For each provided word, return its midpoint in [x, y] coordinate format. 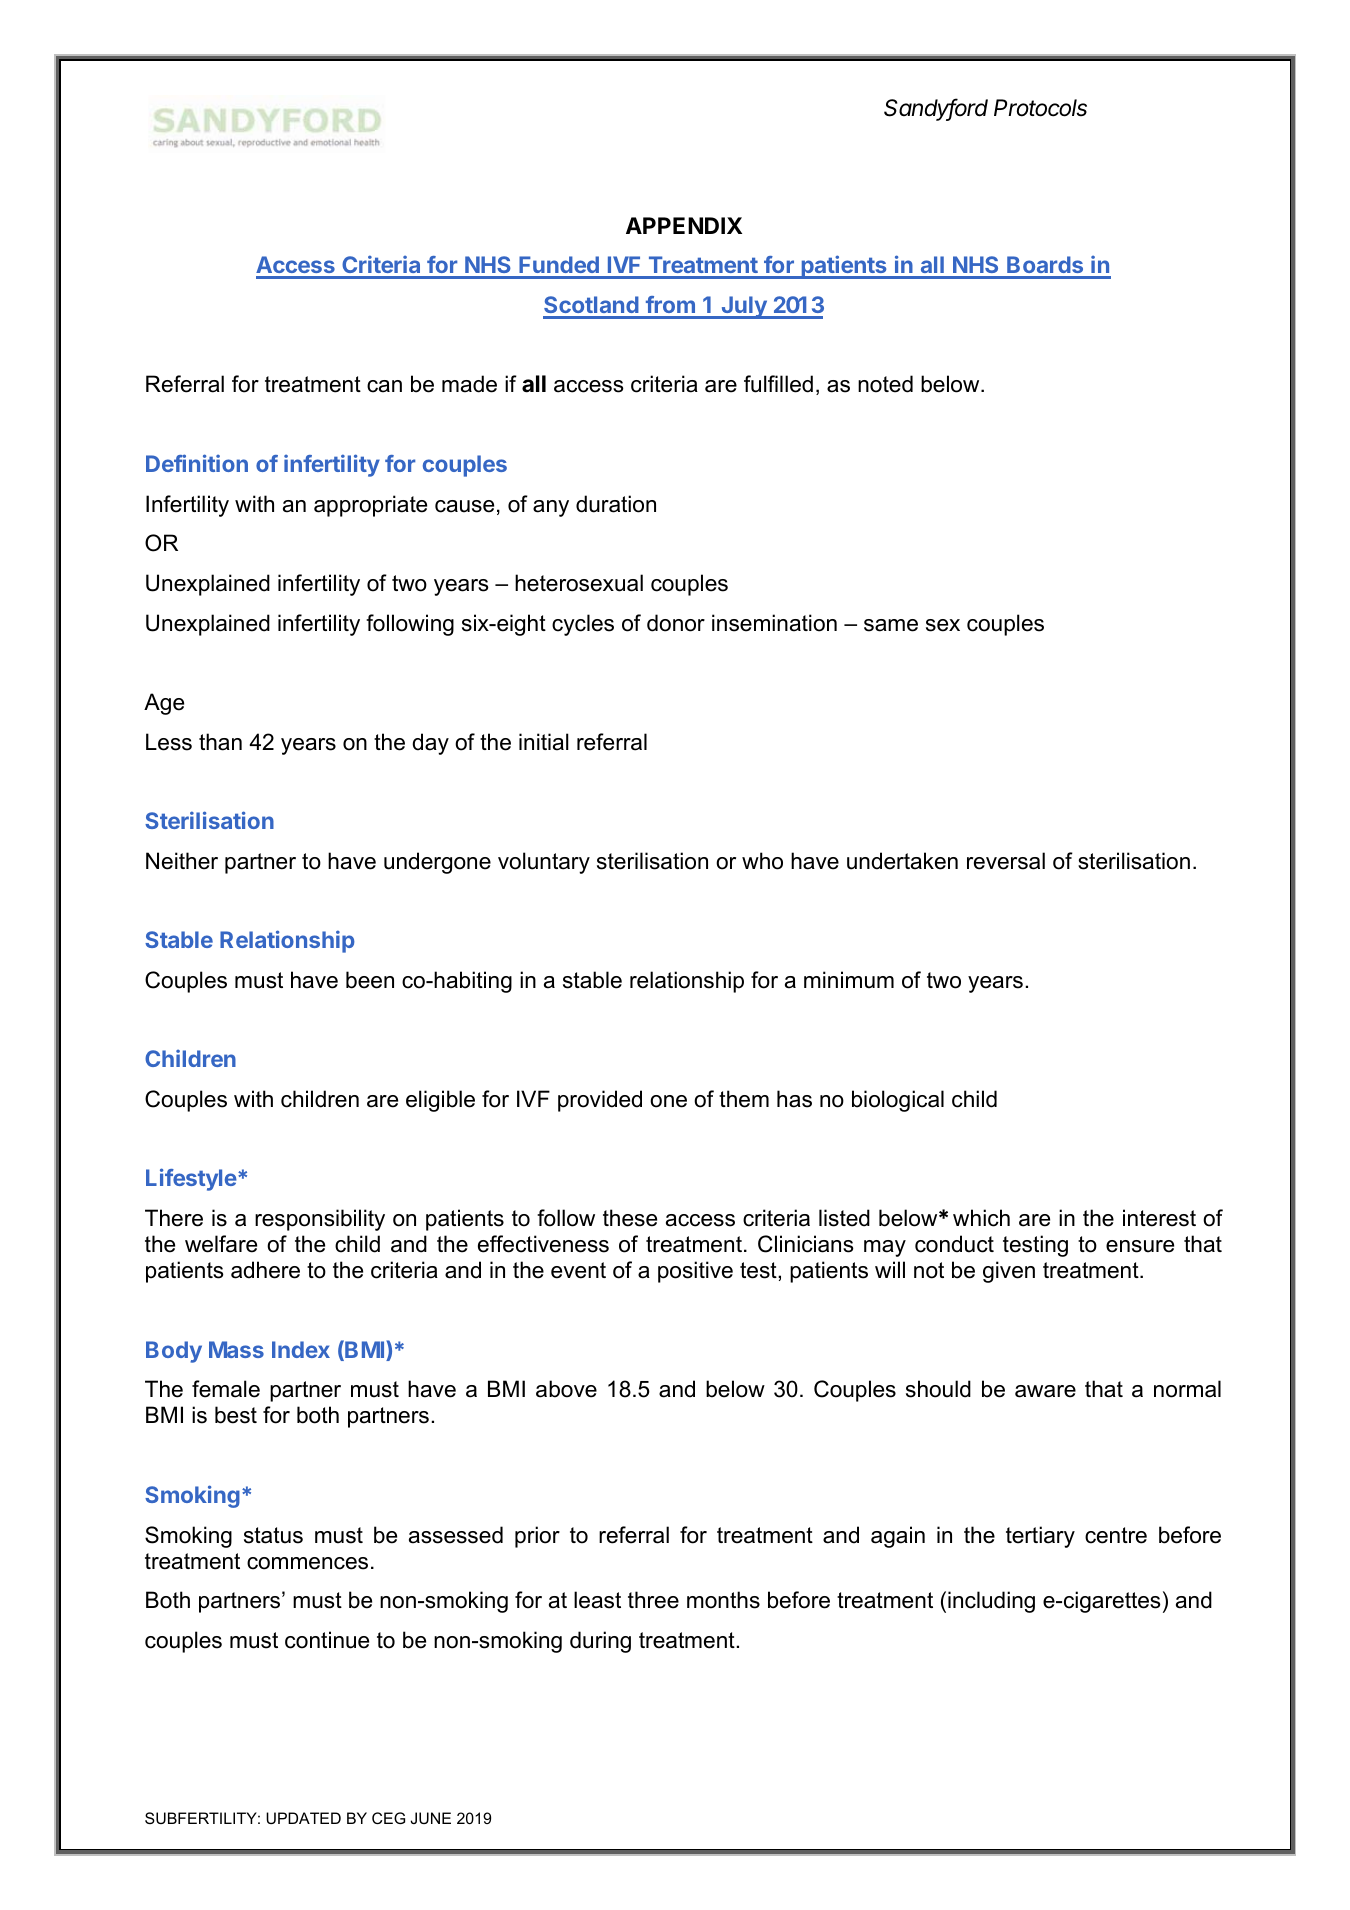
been [370, 980]
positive [695, 1272]
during [600, 1642]
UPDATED [303, 1818]
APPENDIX [684, 225]
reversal [1006, 861]
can [384, 386]
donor [676, 623]
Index [301, 1349]
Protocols [1040, 108]
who [762, 861]
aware [1045, 1391]
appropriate [370, 506]
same [891, 625]
